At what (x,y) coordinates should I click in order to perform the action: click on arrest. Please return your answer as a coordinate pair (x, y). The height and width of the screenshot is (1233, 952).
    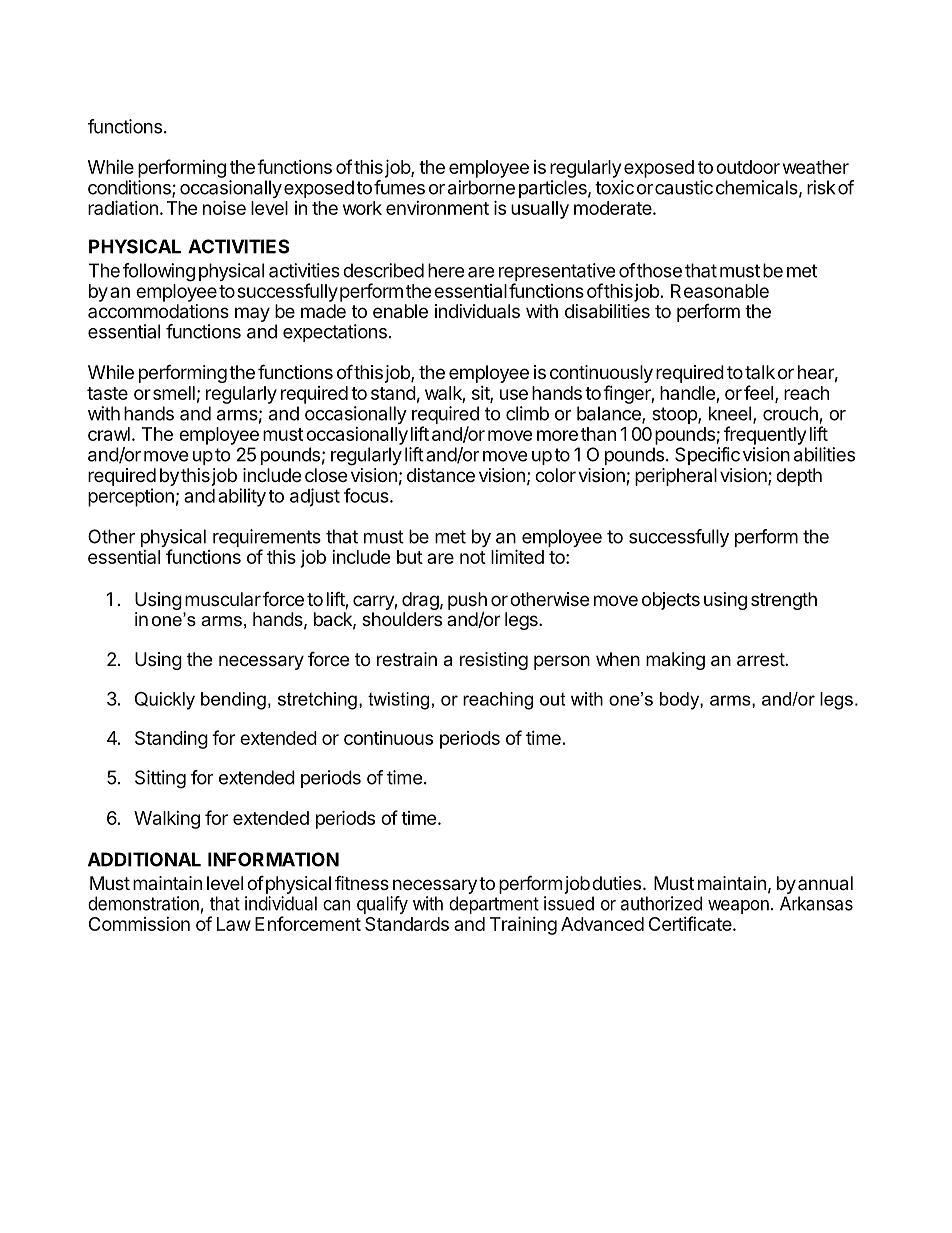
    Looking at the image, I should click on (761, 660).
